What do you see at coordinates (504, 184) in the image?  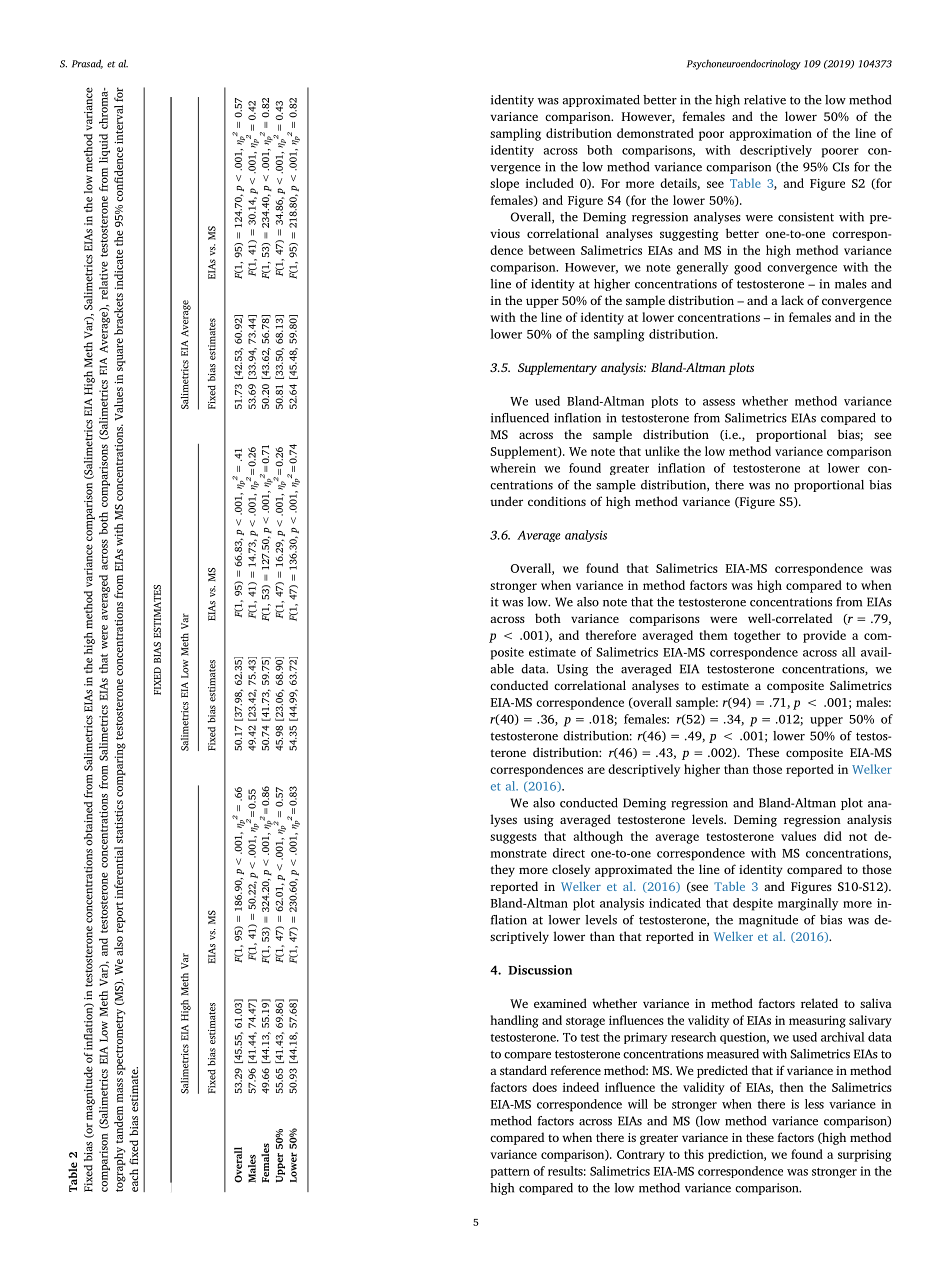 I see `slope` at bounding box center [504, 184].
